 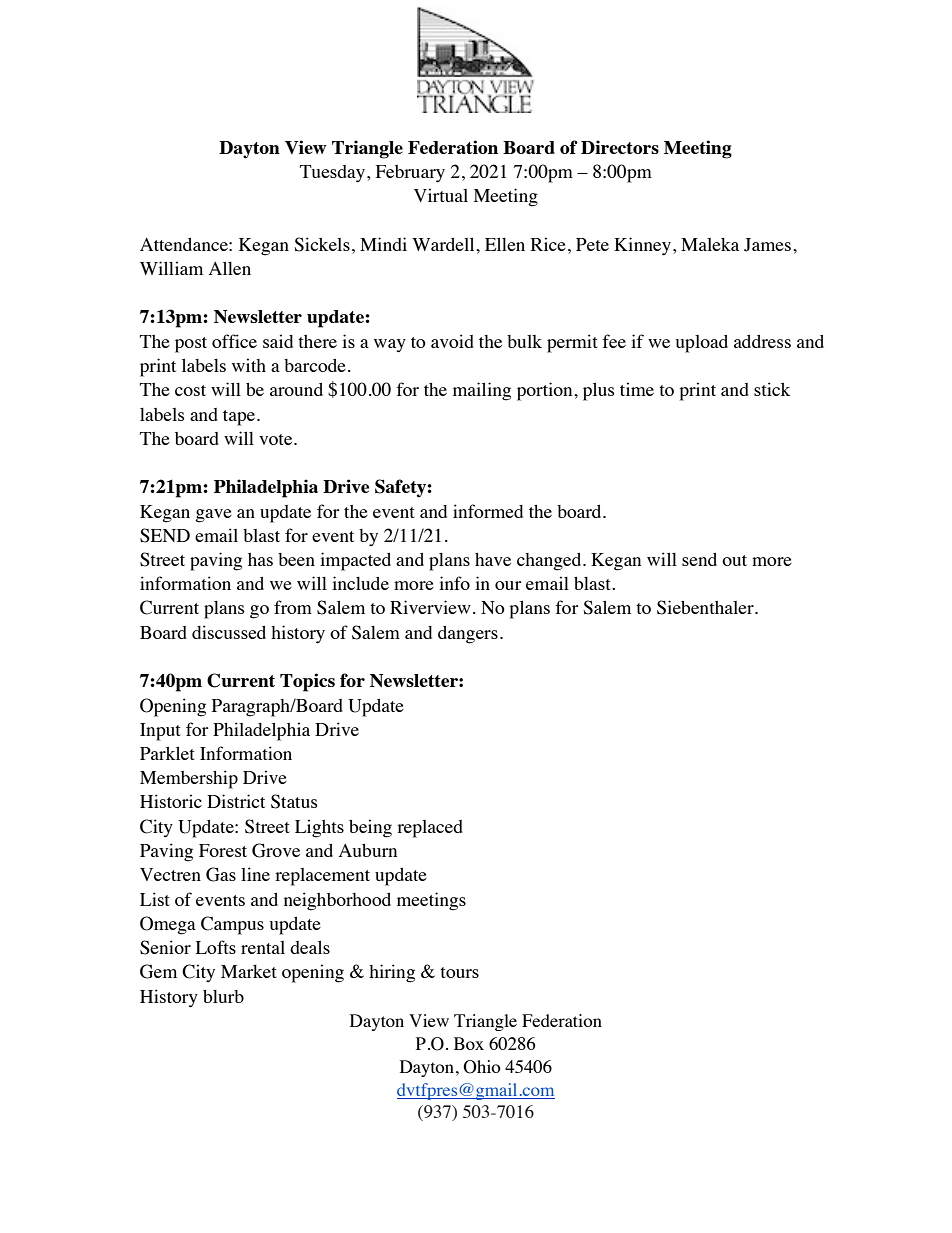 I want to click on Virtual, so click(x=441, y=195).
